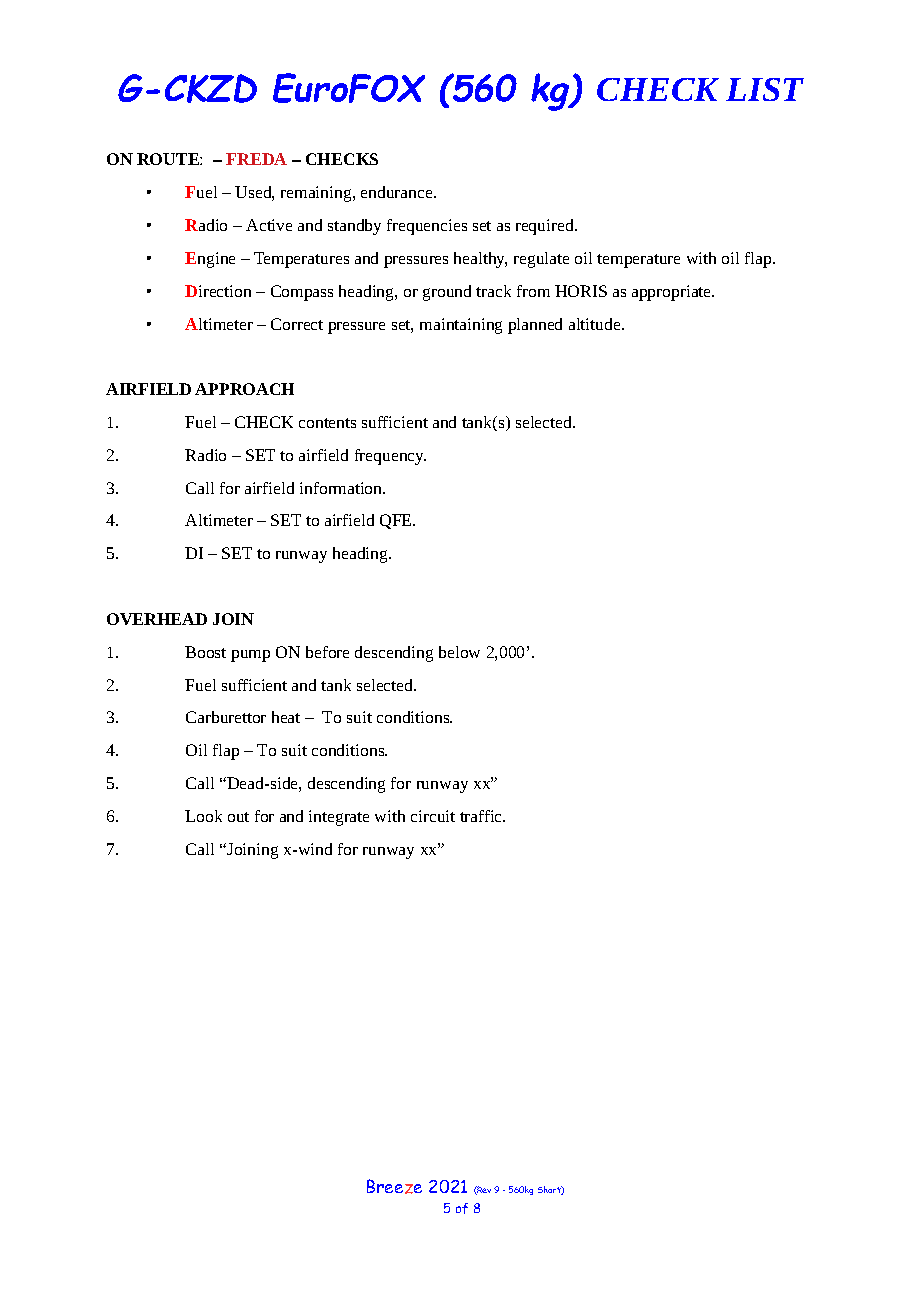 The image size is (924, 1311). What do you see at coordinates (596, 324) in the screenshot?
I see `altitude` at bounding box center [596, 324].
